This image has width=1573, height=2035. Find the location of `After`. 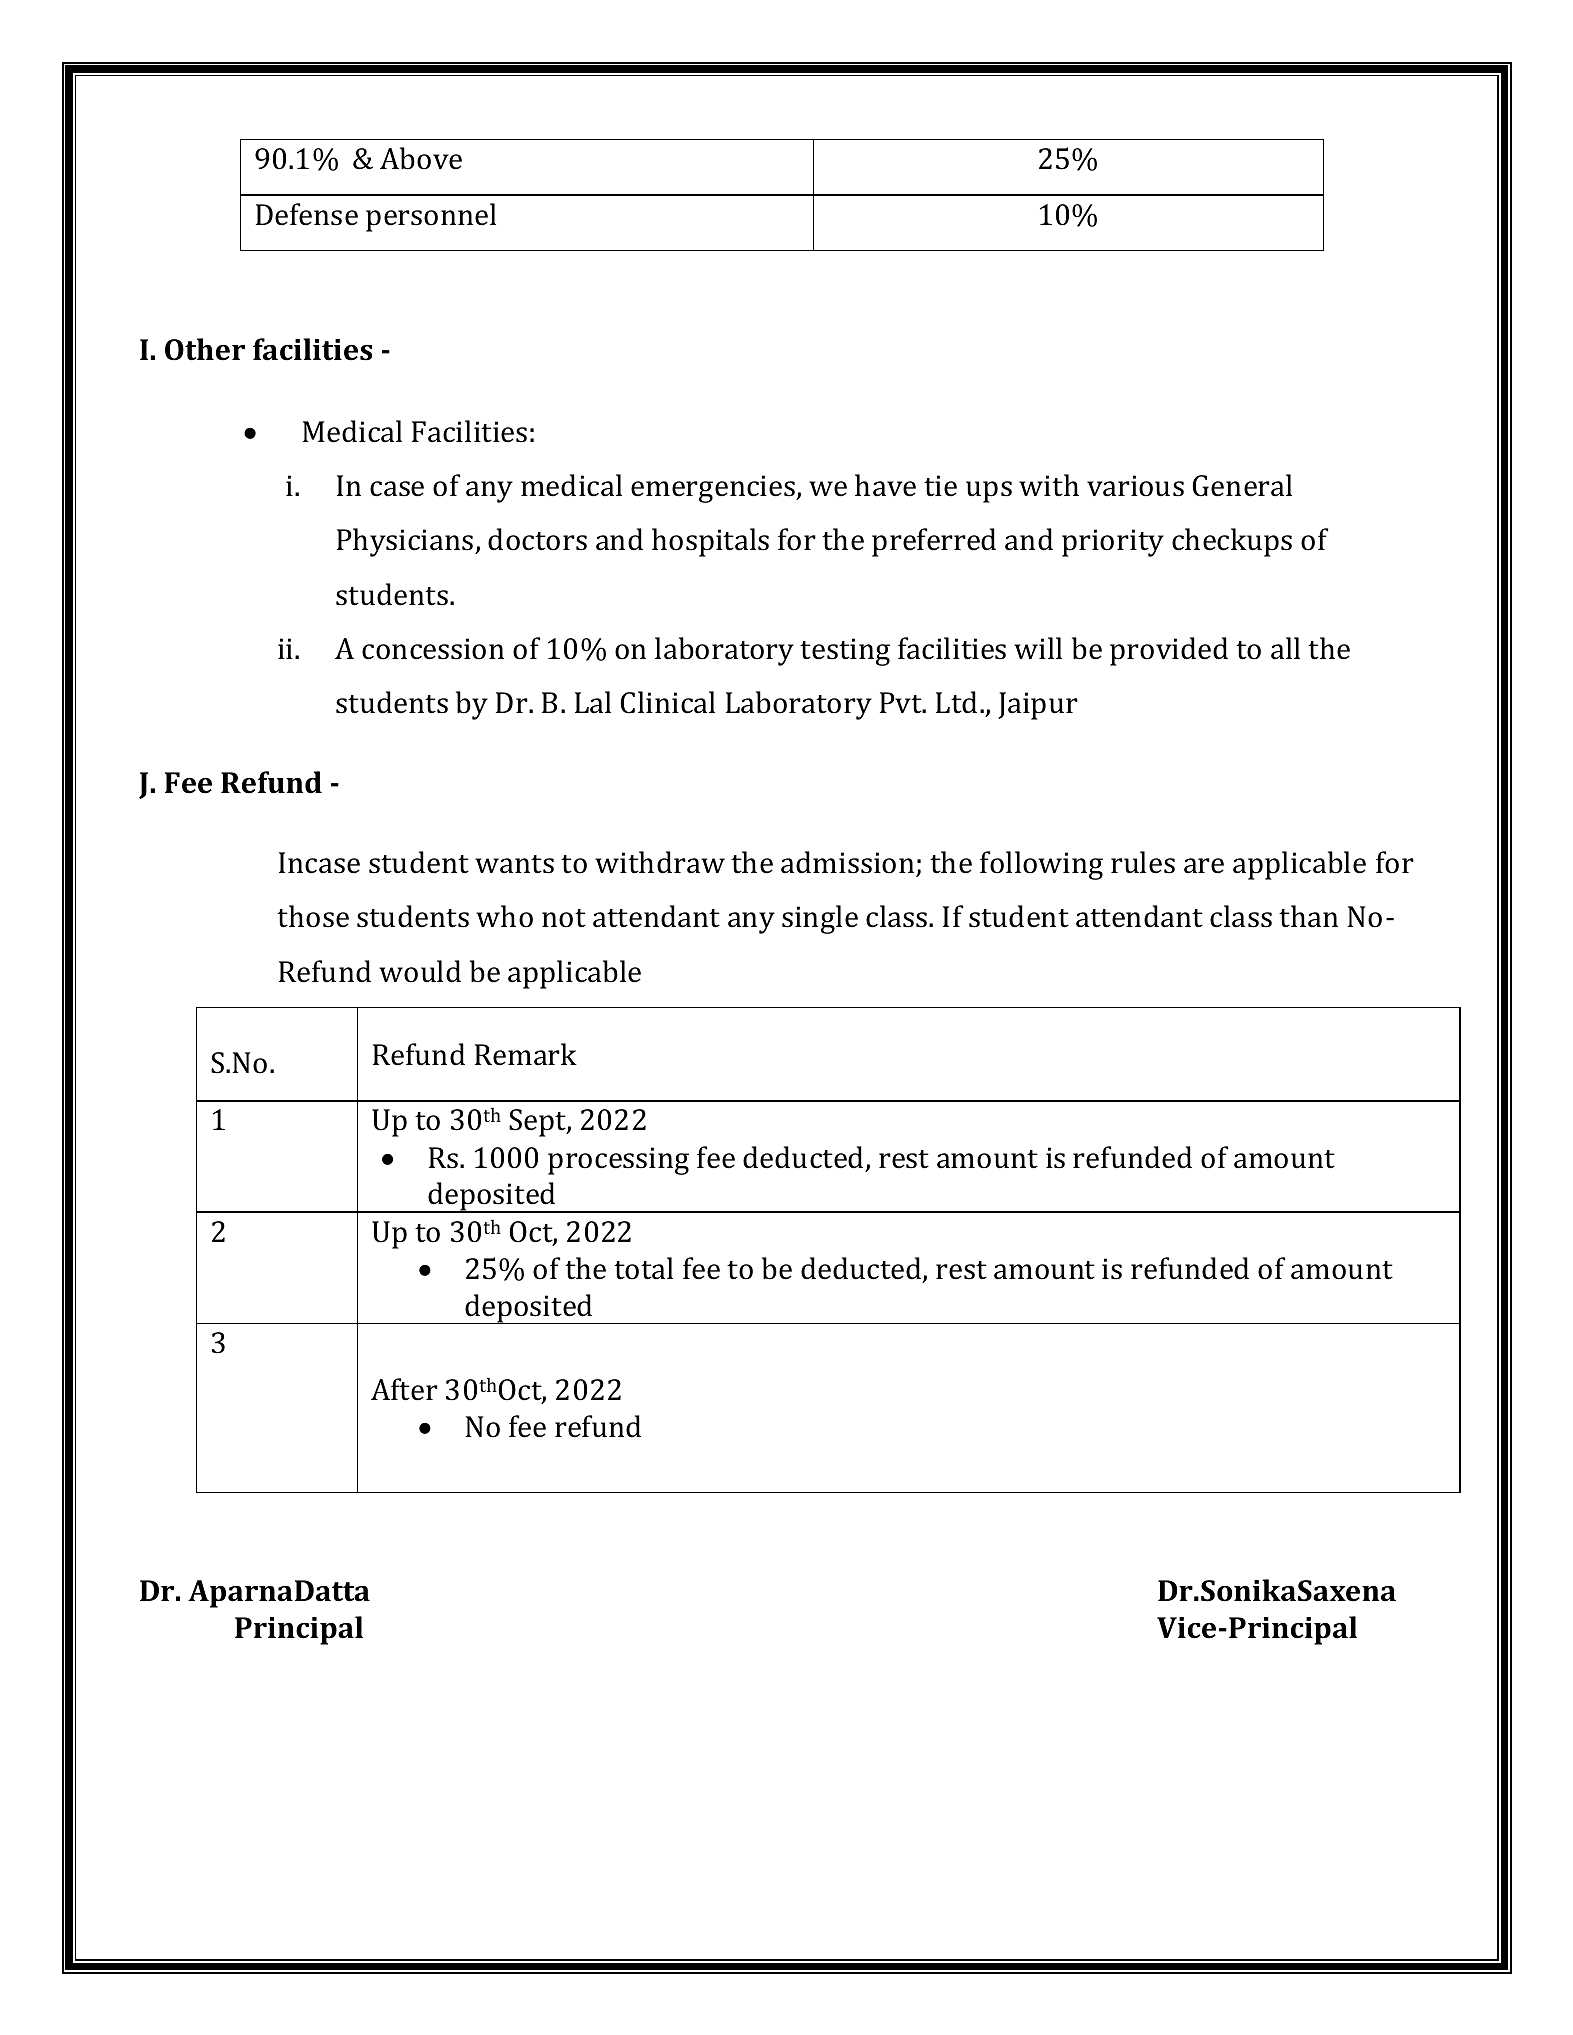

After is located at coordinates (404, 1389).
